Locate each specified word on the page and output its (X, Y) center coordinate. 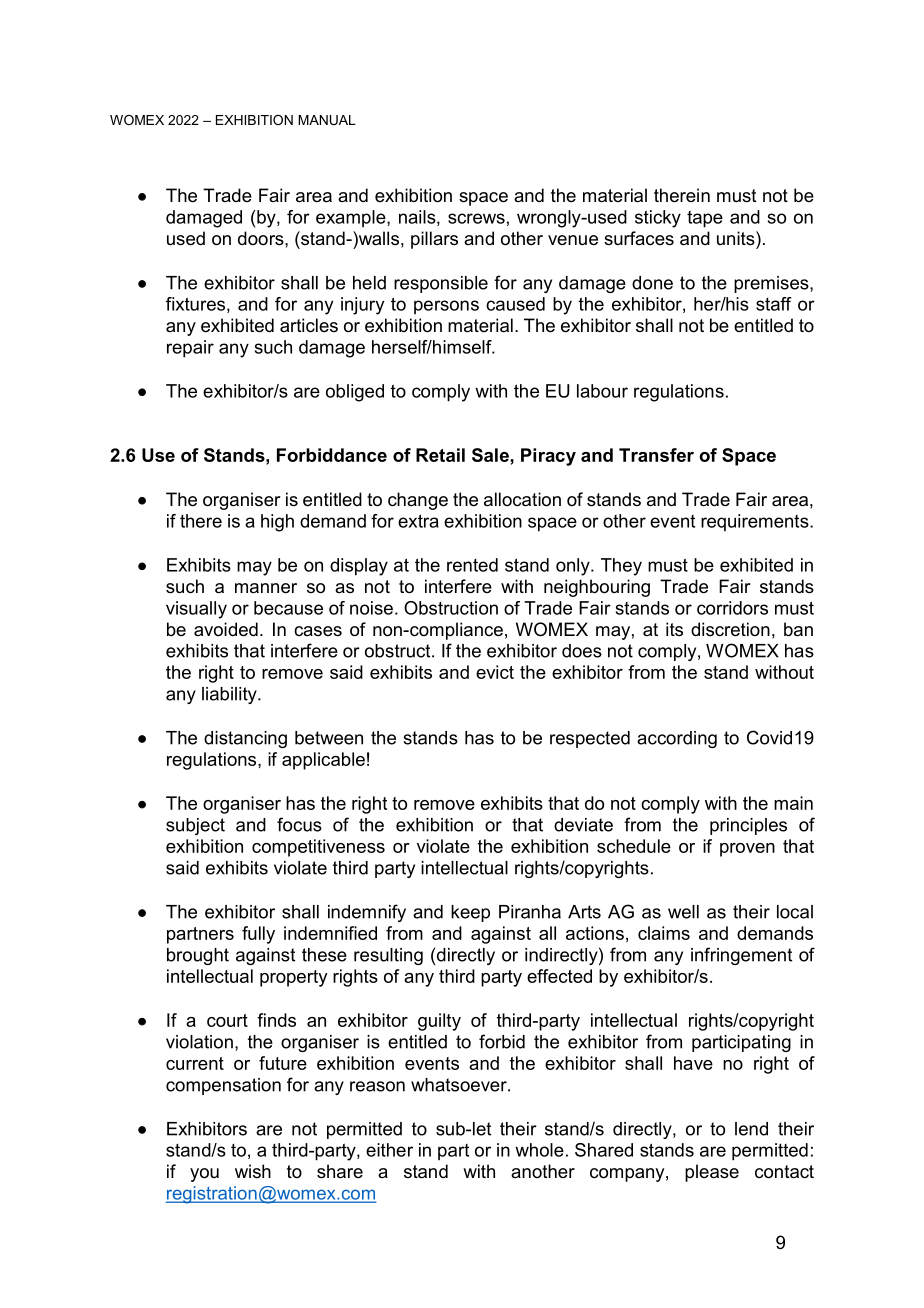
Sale (491, 455)
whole (539, 1150)
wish (253, 1171)
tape (705, 219)
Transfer (656, 455)
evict (495, 672)
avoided (226, 629)
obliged (355, 393)
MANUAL (327, 120)
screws (476, 218)
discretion (730, 629)
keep (470, 913)
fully (258, 935)
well (683, 912)
